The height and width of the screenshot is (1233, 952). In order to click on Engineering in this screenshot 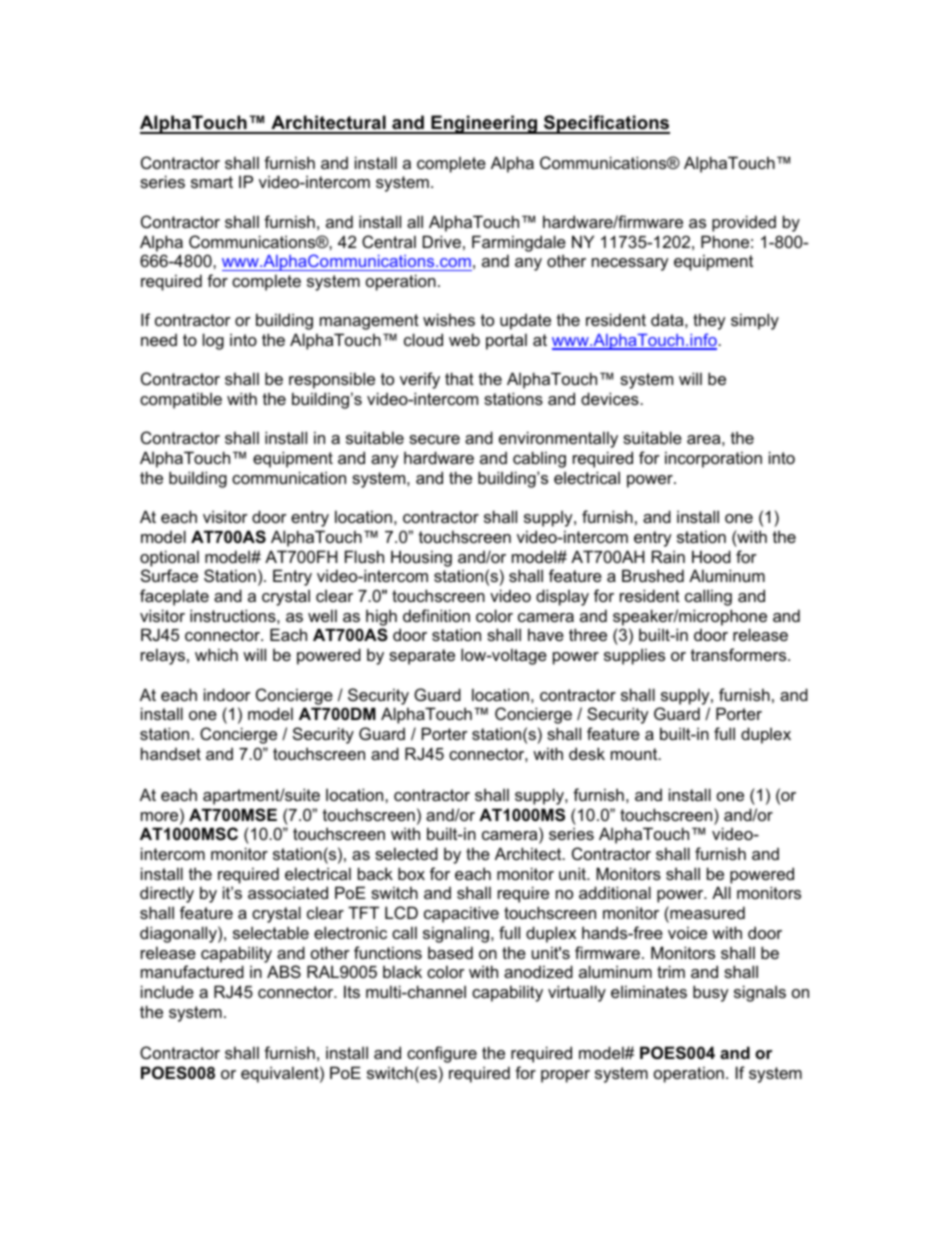, I will do `click(484, 124)`.
